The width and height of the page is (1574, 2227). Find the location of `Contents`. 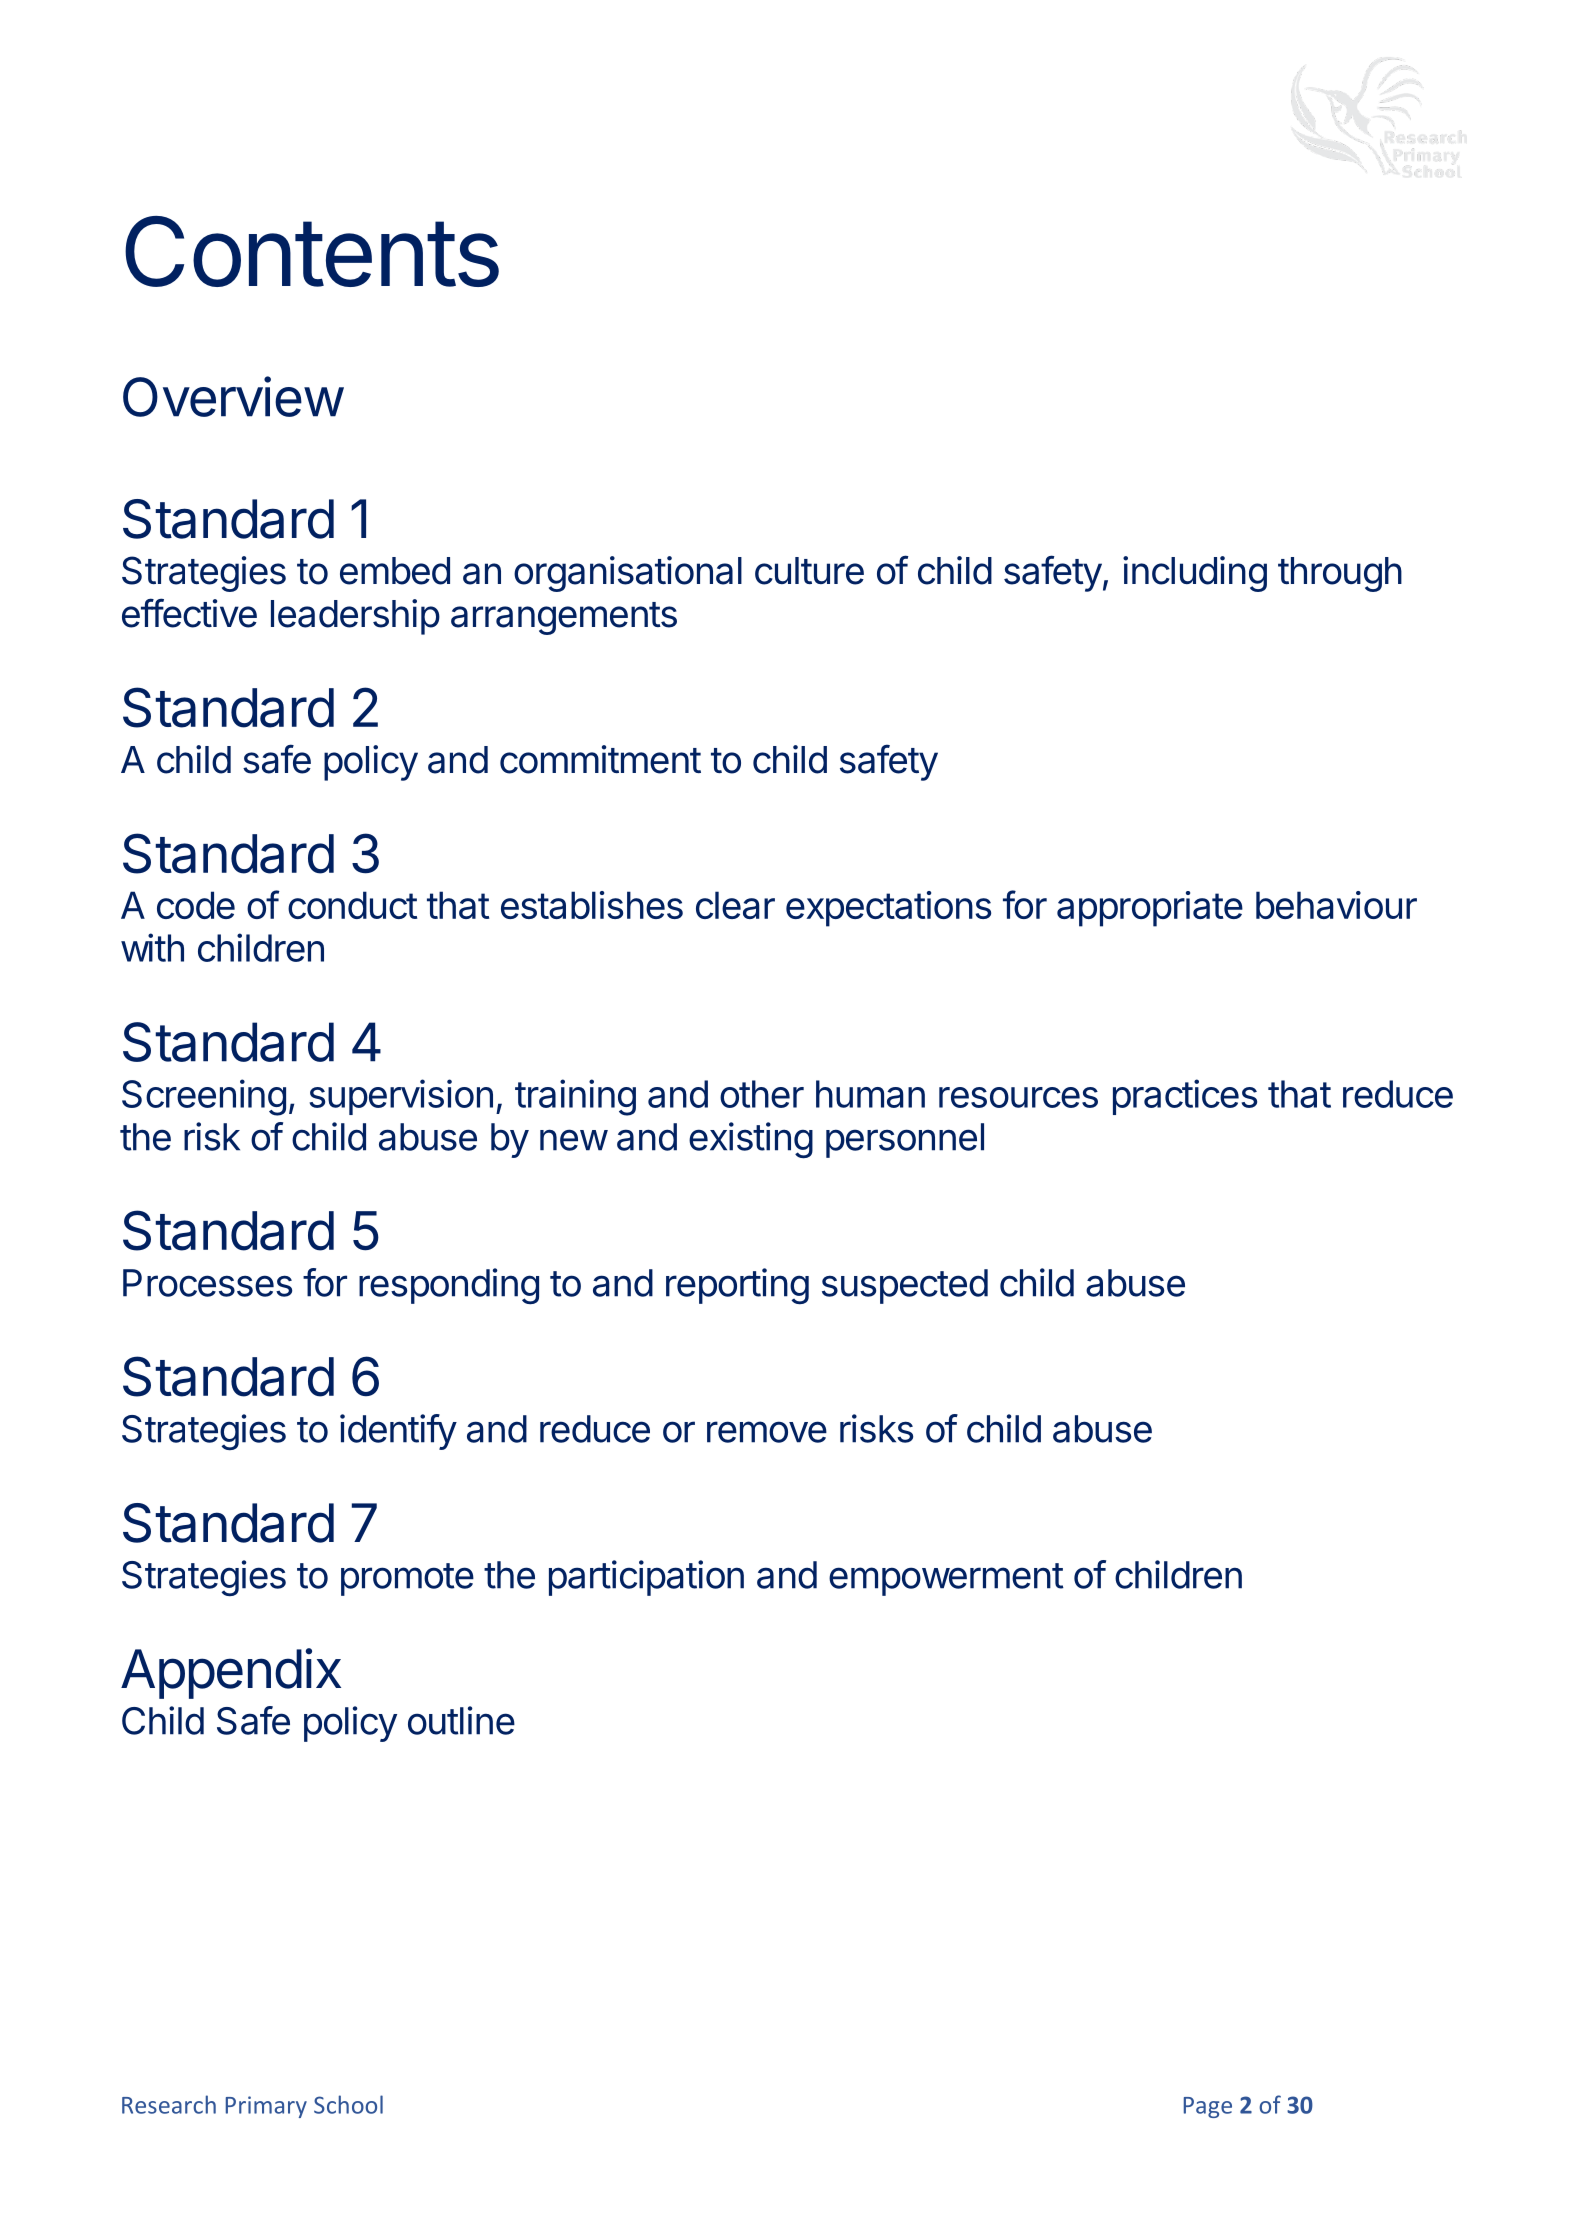

Contents is located at coordinates (312, 251).
